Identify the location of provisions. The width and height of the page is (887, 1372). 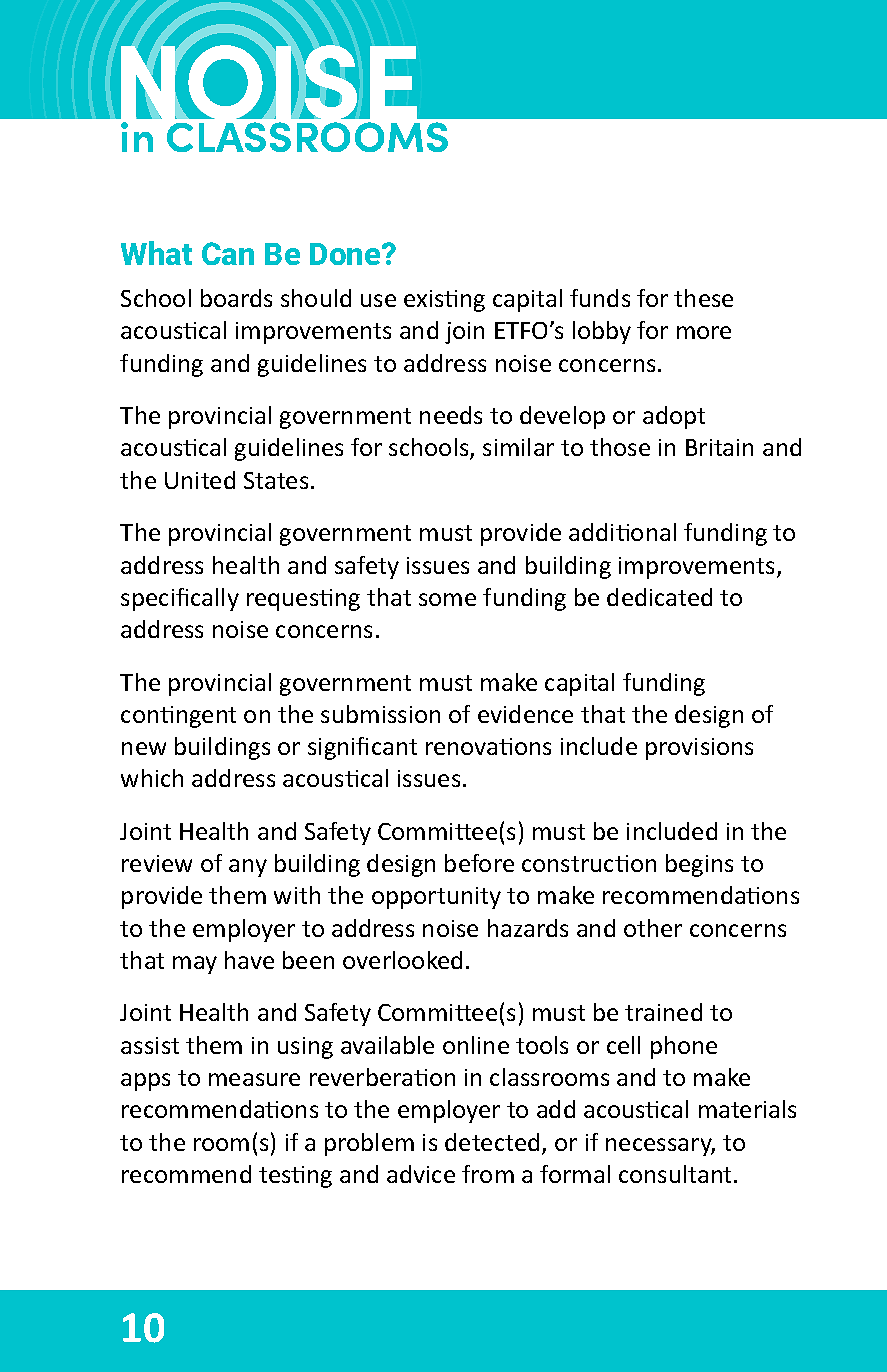
(699, 749).
